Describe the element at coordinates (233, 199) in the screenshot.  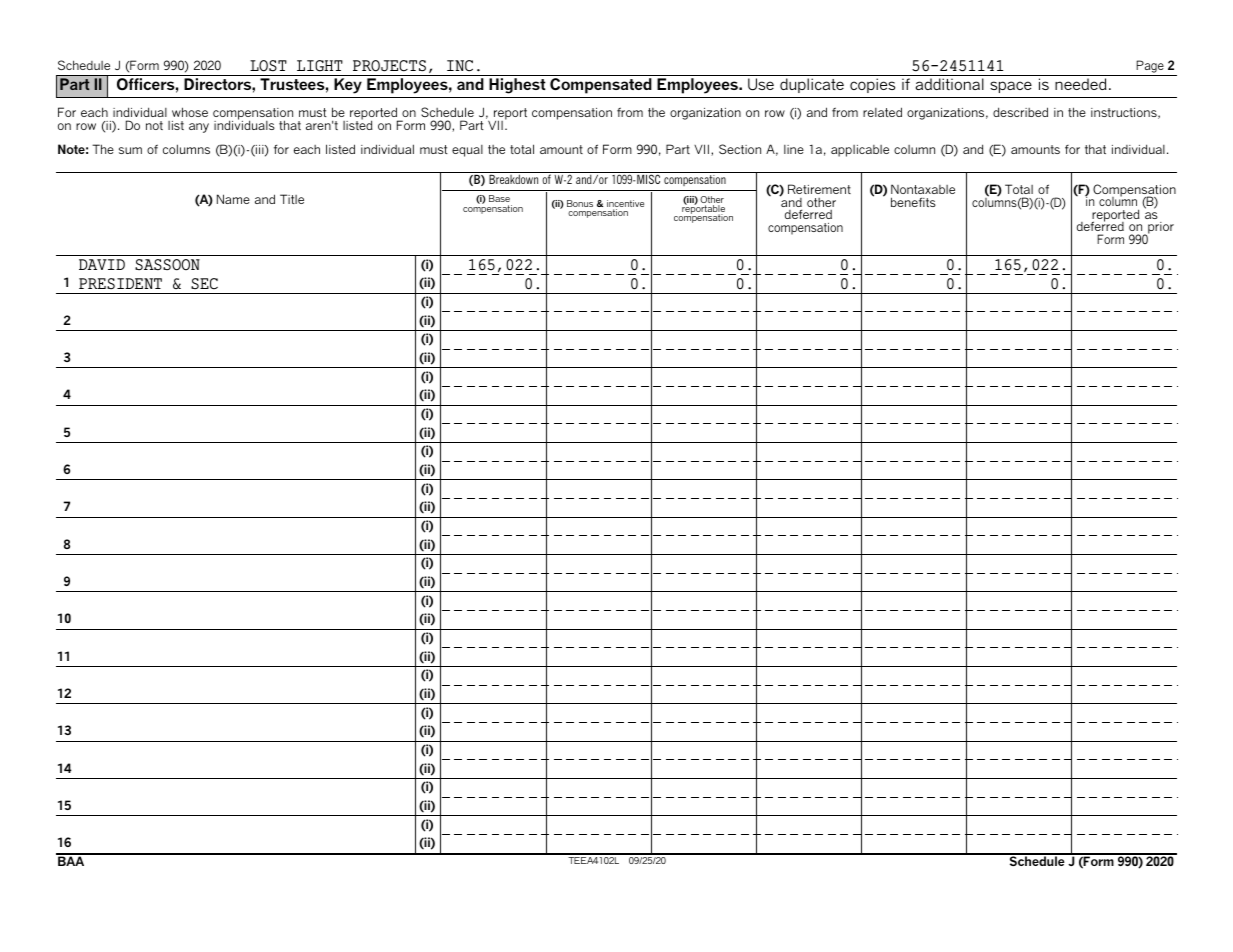
I see `Name` at that location.
